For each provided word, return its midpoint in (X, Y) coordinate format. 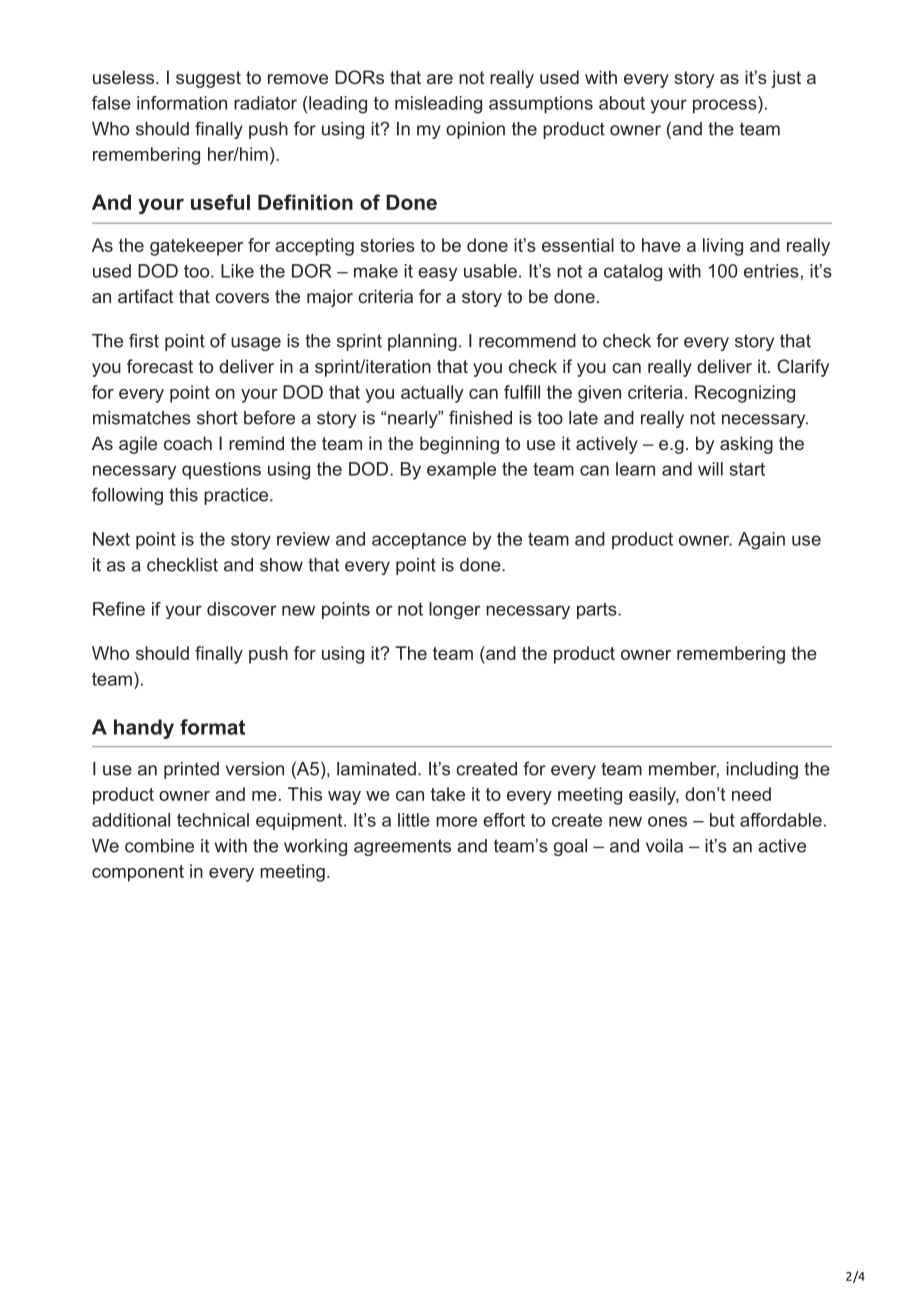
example (461, 470)
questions (221, 470)
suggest (208, 79)
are (440, 79)
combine (159, 846)
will (710, 469)
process (725, 106)
